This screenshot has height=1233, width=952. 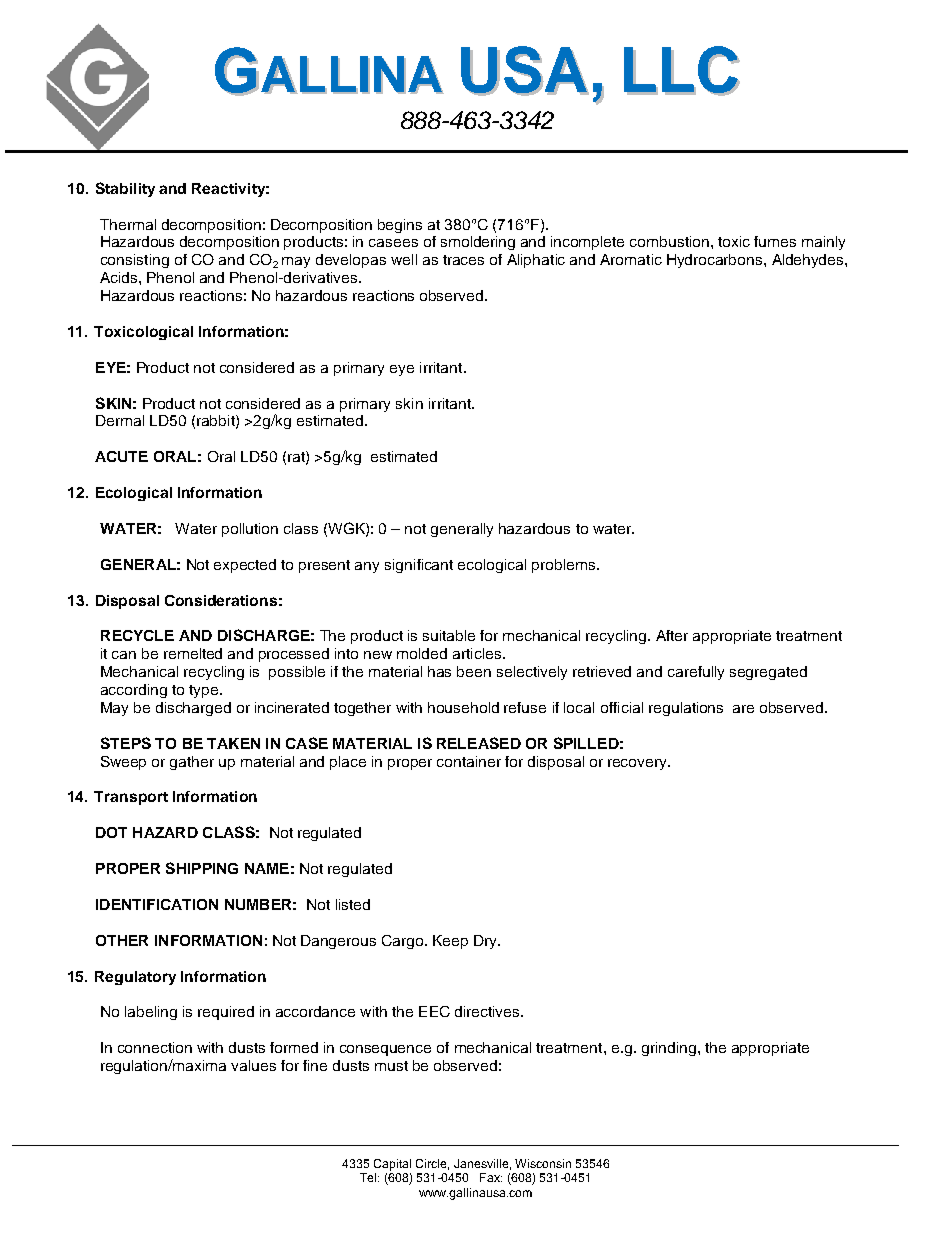 I want to click on Fax, so click(x=491, y=1177).
